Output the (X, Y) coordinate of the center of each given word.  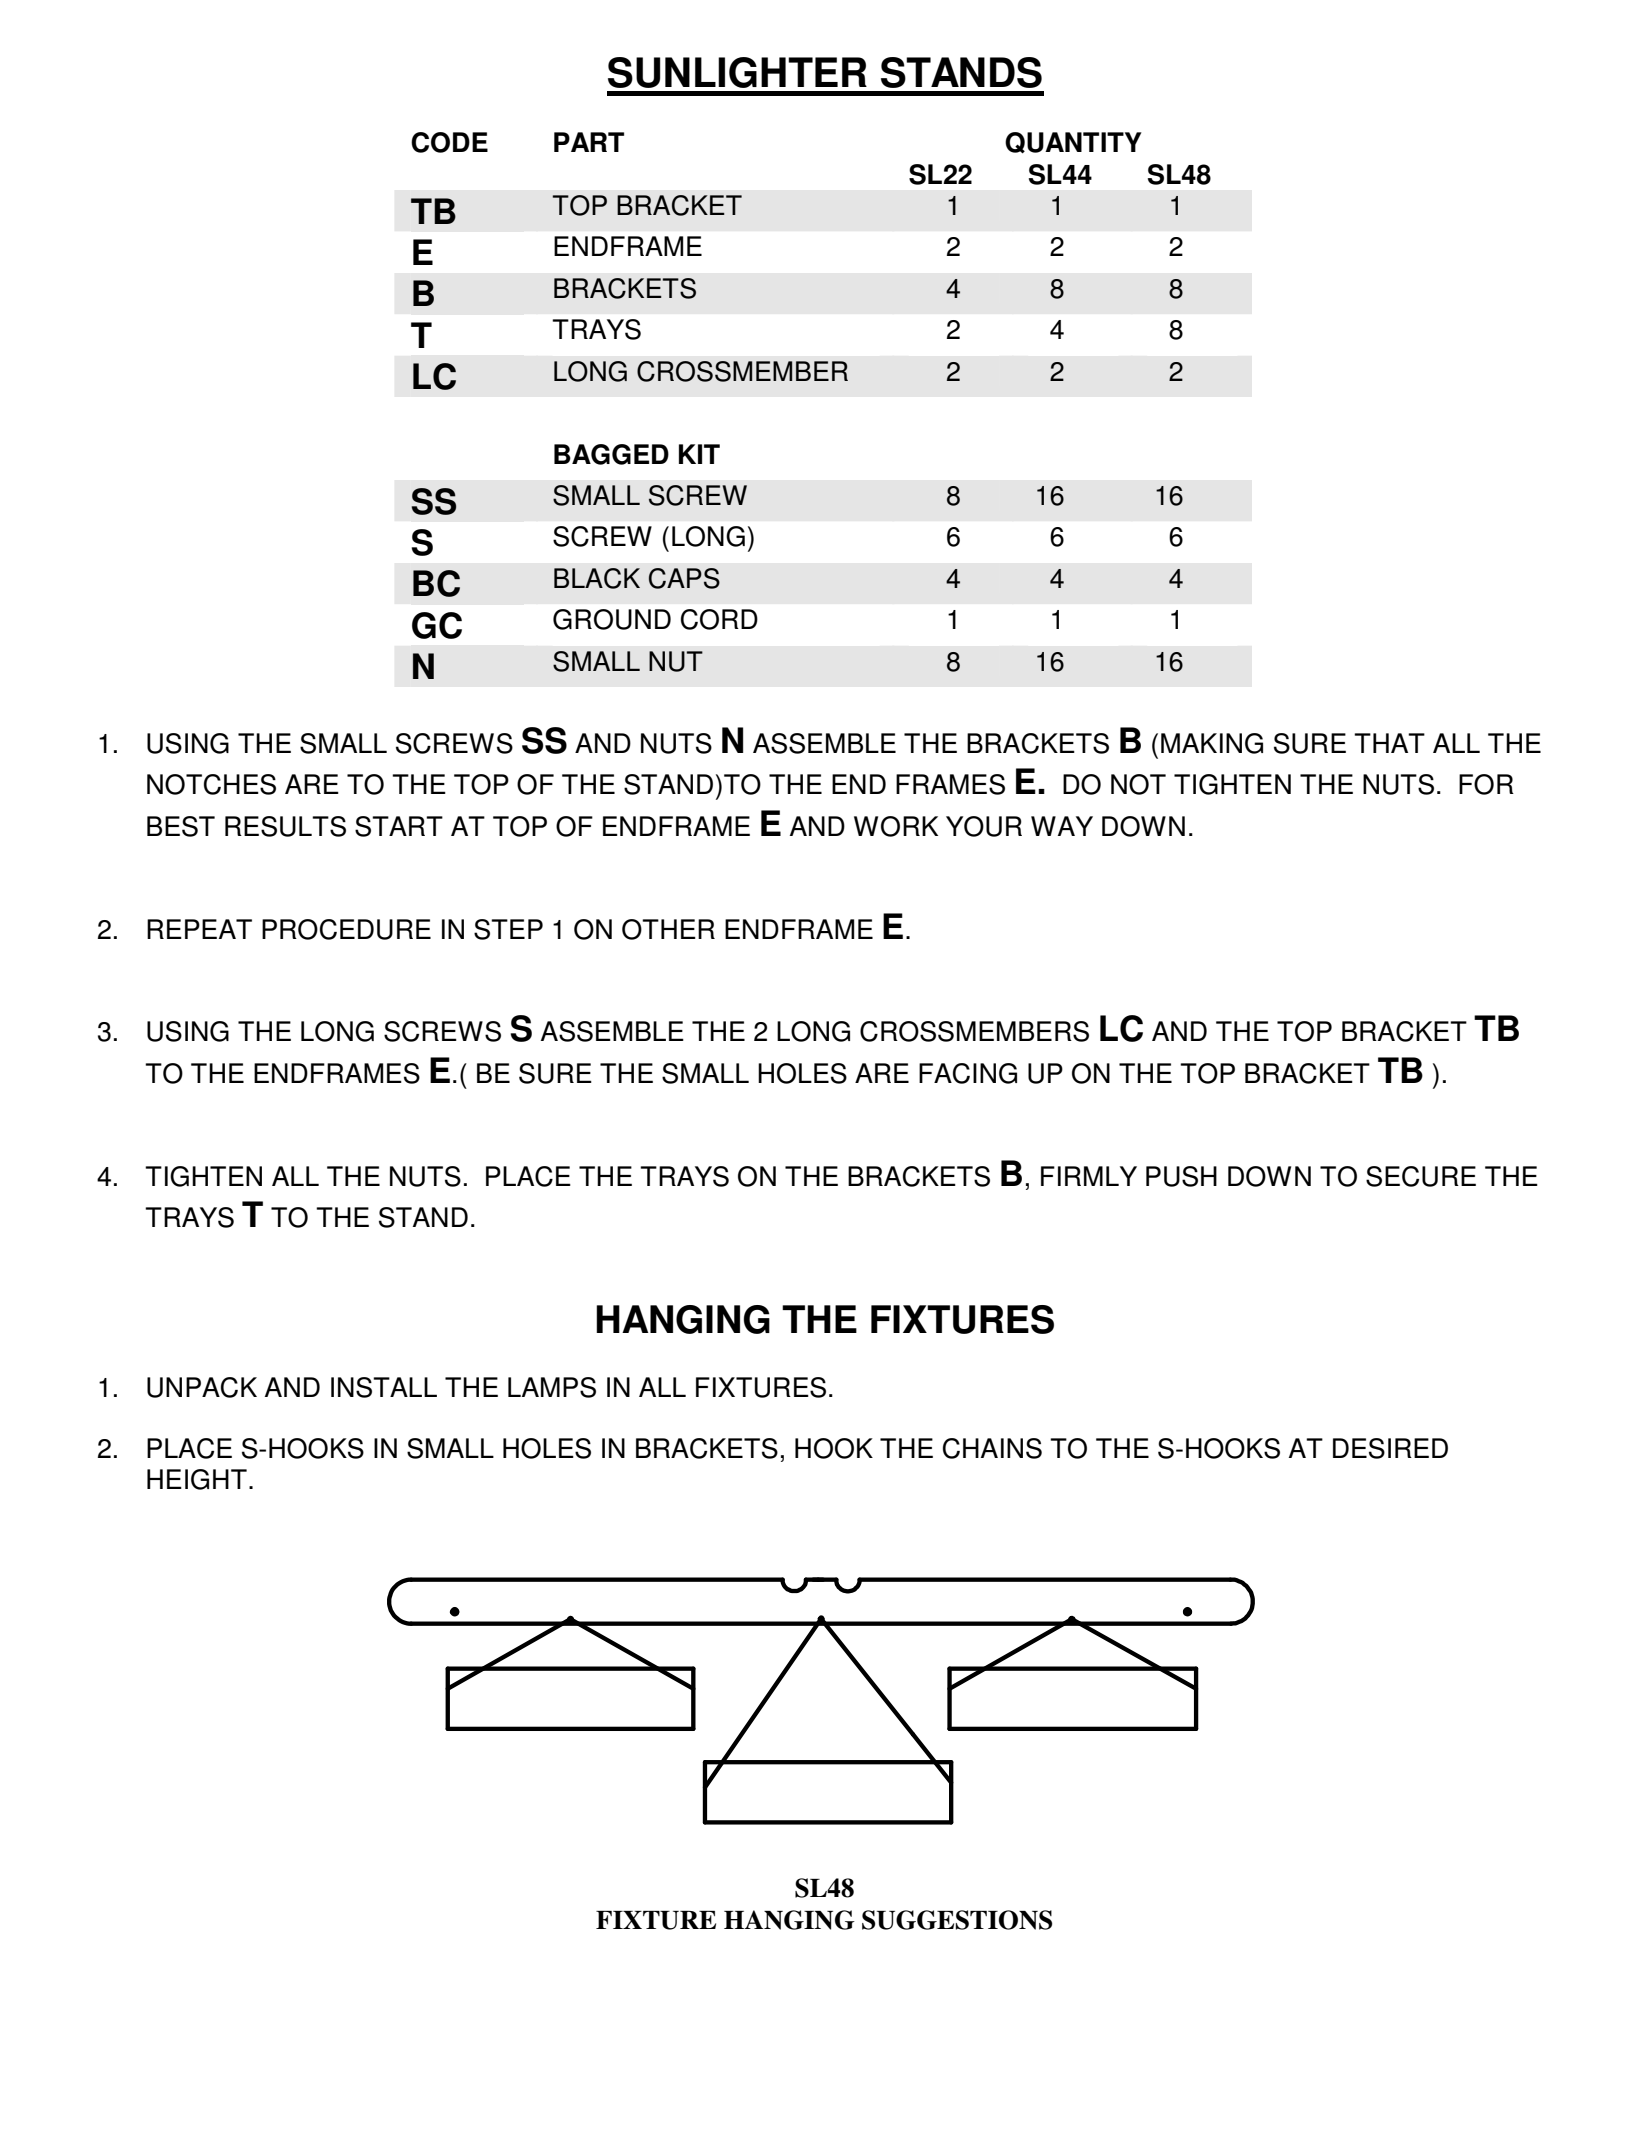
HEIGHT (197, 1479)
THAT (1389, 743)
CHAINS (992, 1448)
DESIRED (1390, 1448)
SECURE (1421, 1176)
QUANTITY (1073, 143)
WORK (896, 826)
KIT (699, 454)
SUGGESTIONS (957, 1920)
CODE (449, 142)
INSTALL (384, 1387)
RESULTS (285, 826)
